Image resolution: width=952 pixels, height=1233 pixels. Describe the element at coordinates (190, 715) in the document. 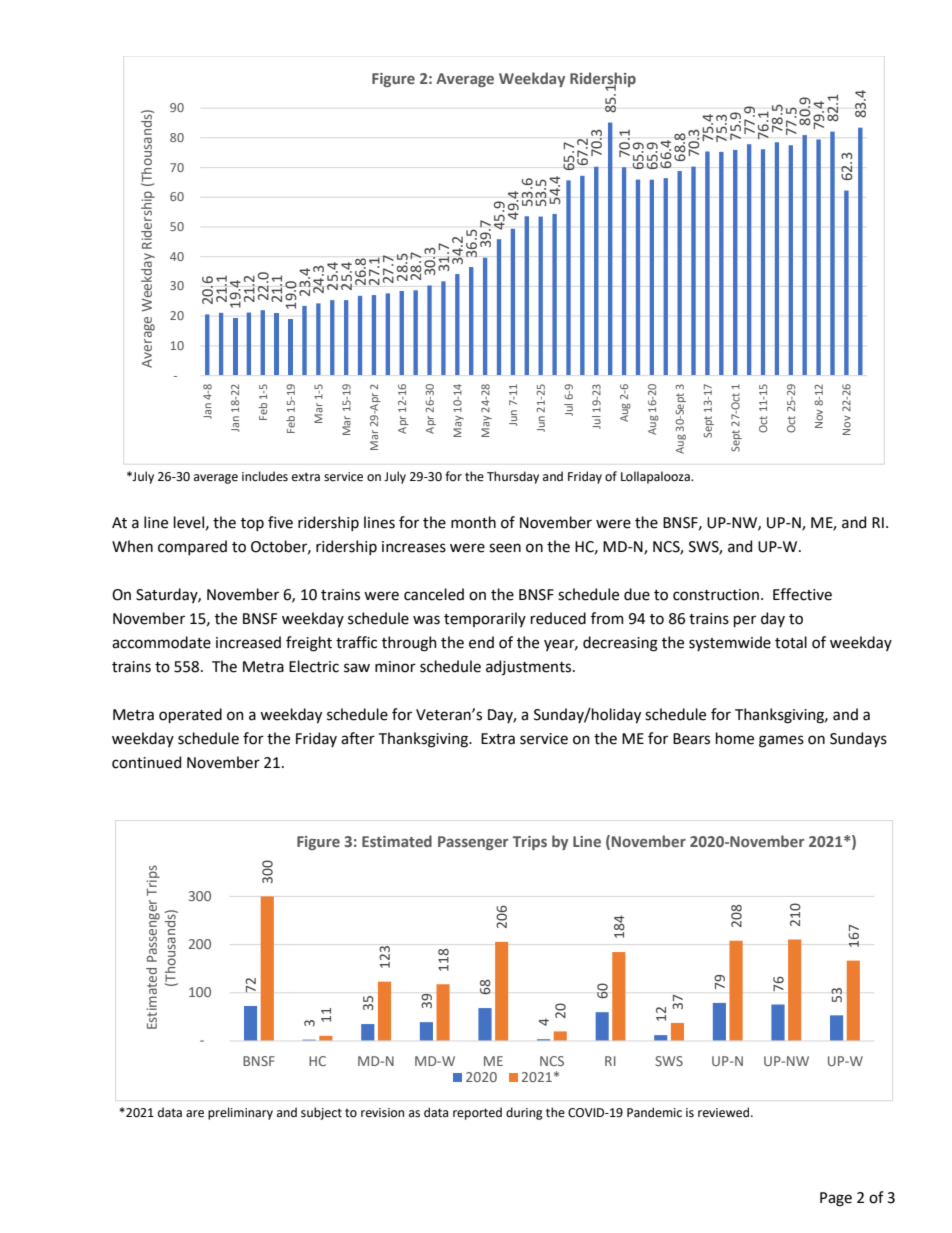

I see `operated` at that location.
